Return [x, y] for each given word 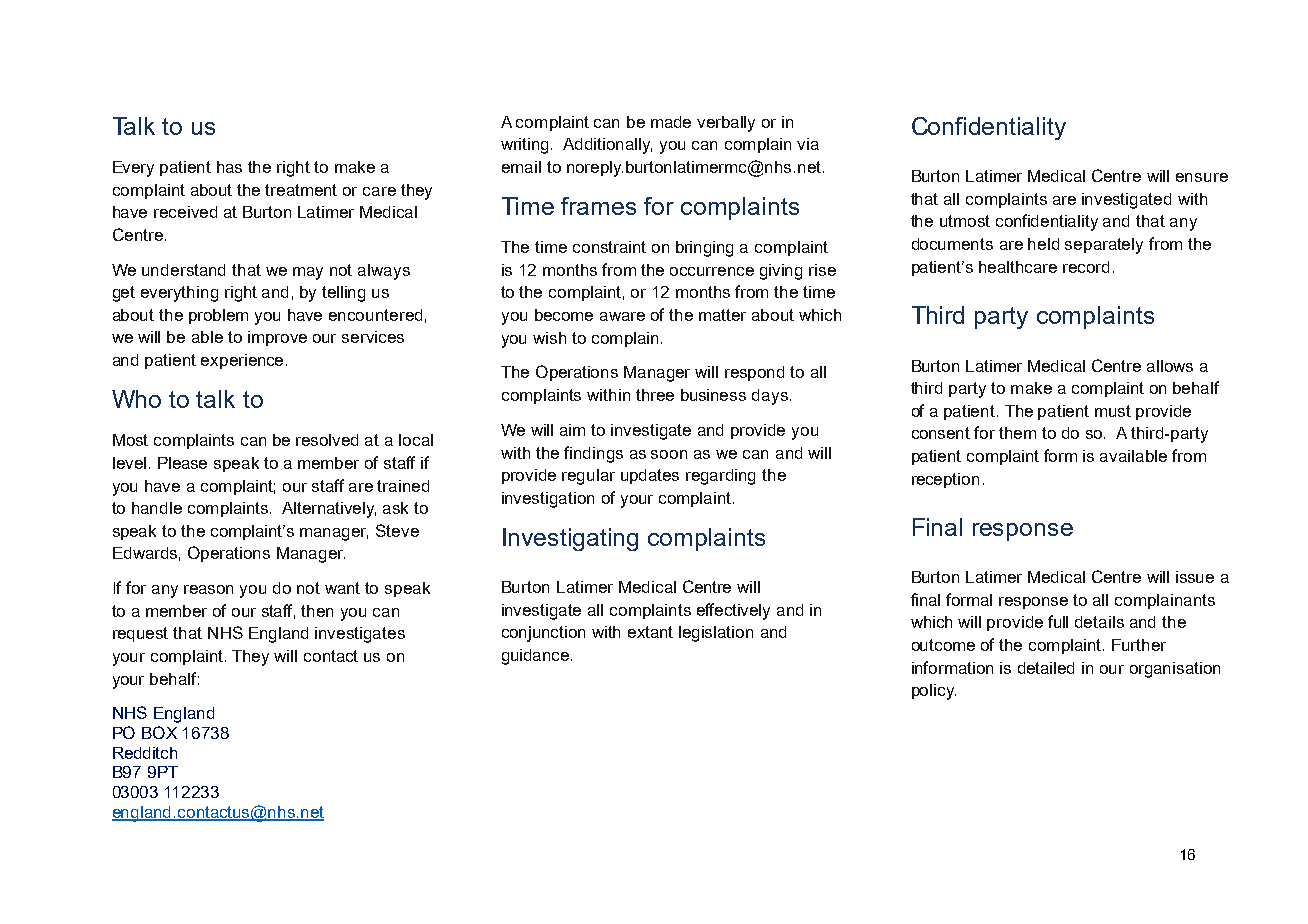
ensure [1202, 177]
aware [622, 316]
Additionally [607, 146]
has [229, 167]
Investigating [570, 539]
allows [1170, 366]
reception [945, 480]
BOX [159, 732]
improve [277, 338]
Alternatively [329, 510]
